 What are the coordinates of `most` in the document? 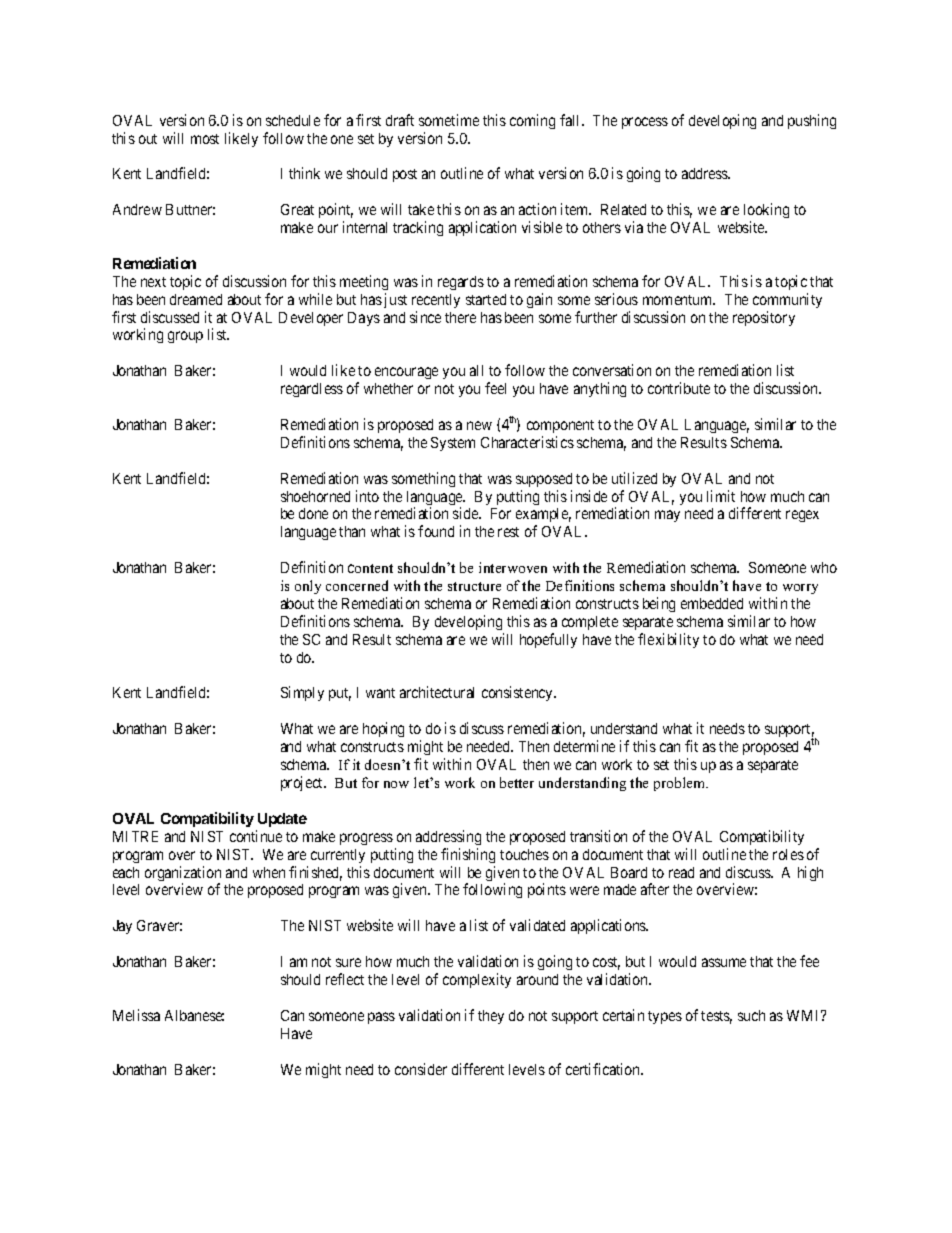 It's located at (205, 139).
